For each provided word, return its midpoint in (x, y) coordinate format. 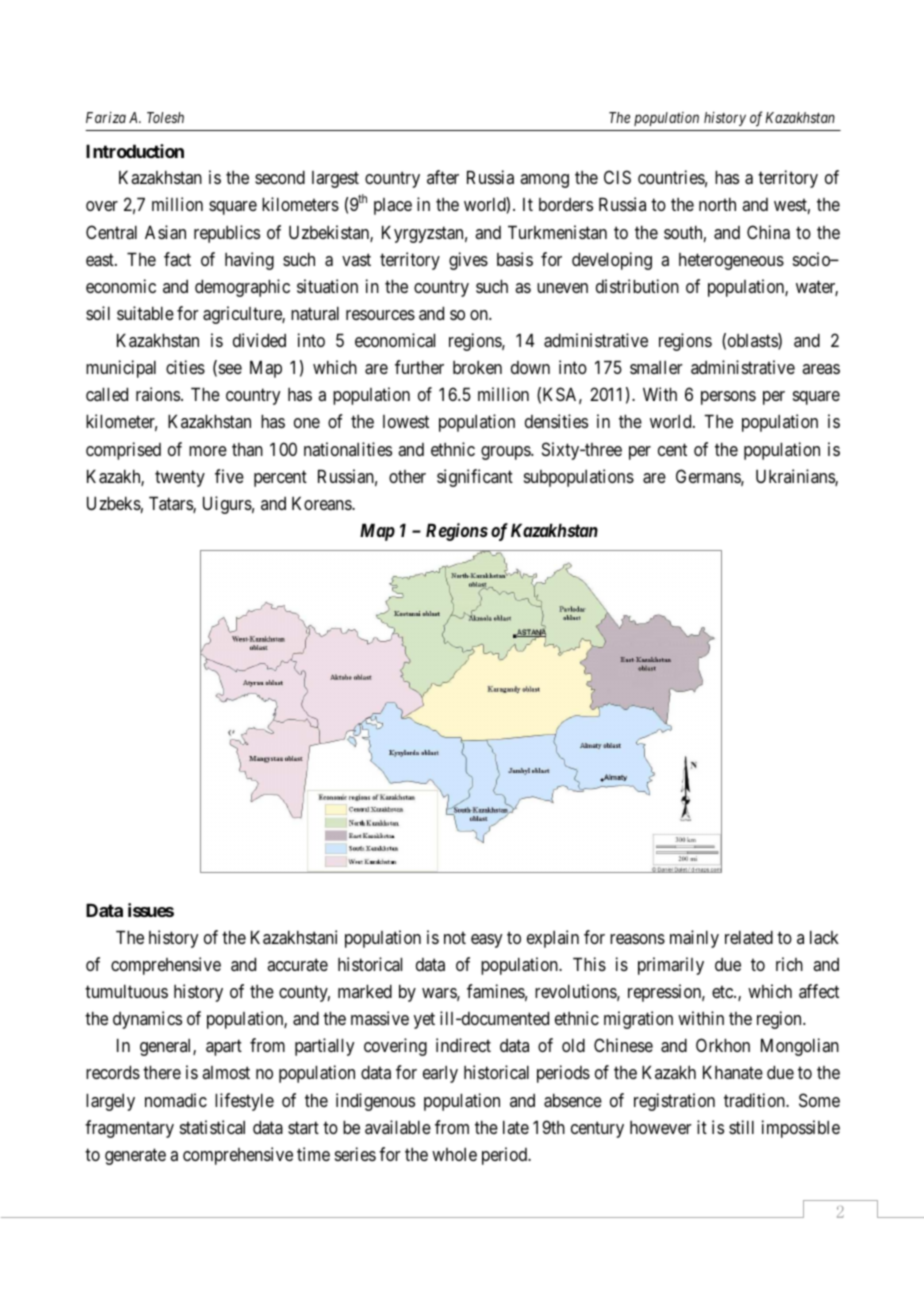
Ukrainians (796, 477)
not (455, 937)
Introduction (135, 151)
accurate (297, 964)
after (443, 177)
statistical (212, 1127)
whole (454, 1154)
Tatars (171, 504)
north (717, 204)
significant (475, 478)
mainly (694, 939)
